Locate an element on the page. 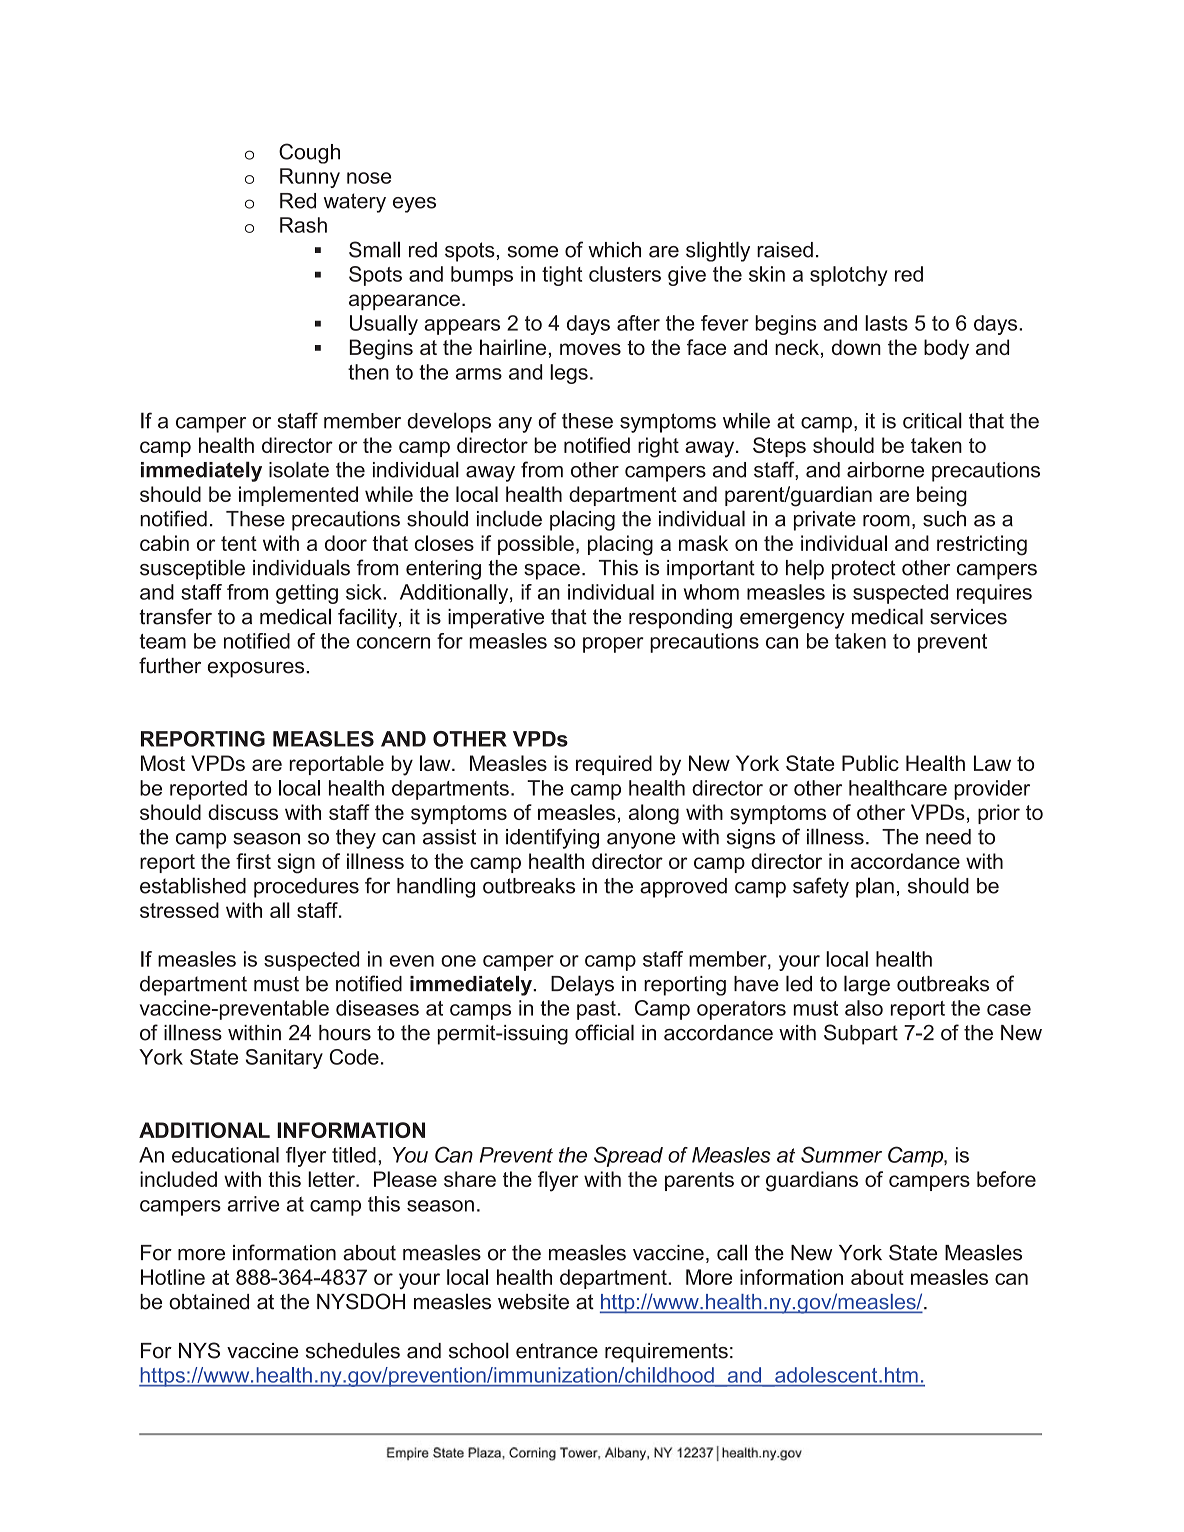 Image resolution: width=1184 pixels, height=1532 pixels. space is located at coordinates (552, 572).
